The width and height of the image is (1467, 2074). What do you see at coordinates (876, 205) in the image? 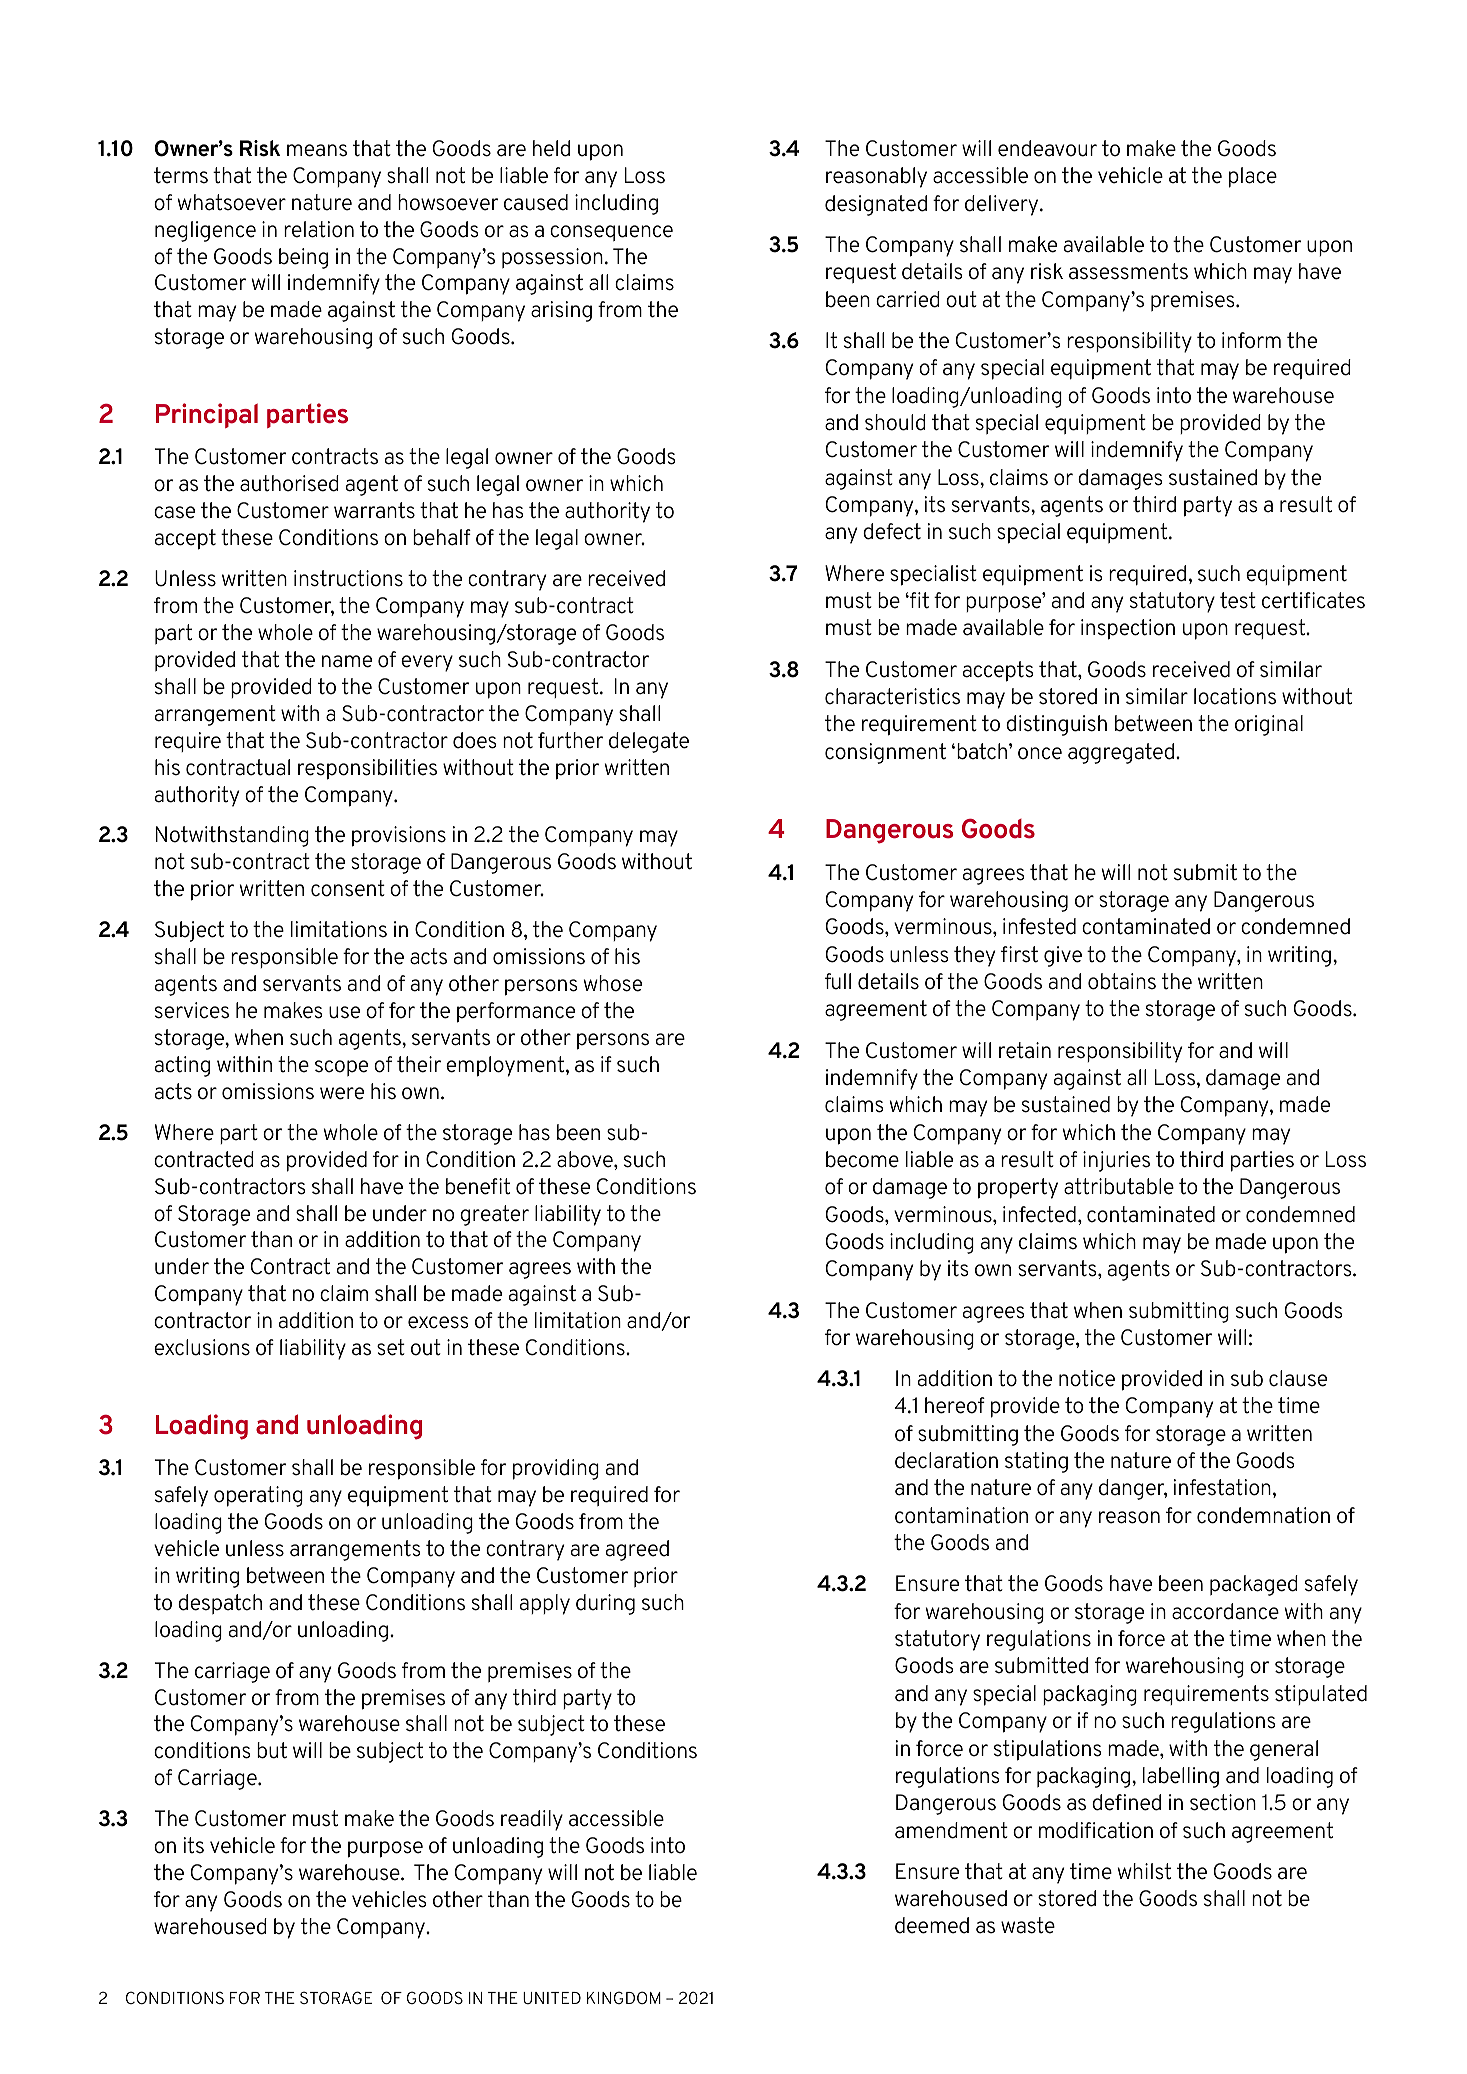
I see `designated` at bounding box center [876, 205].
